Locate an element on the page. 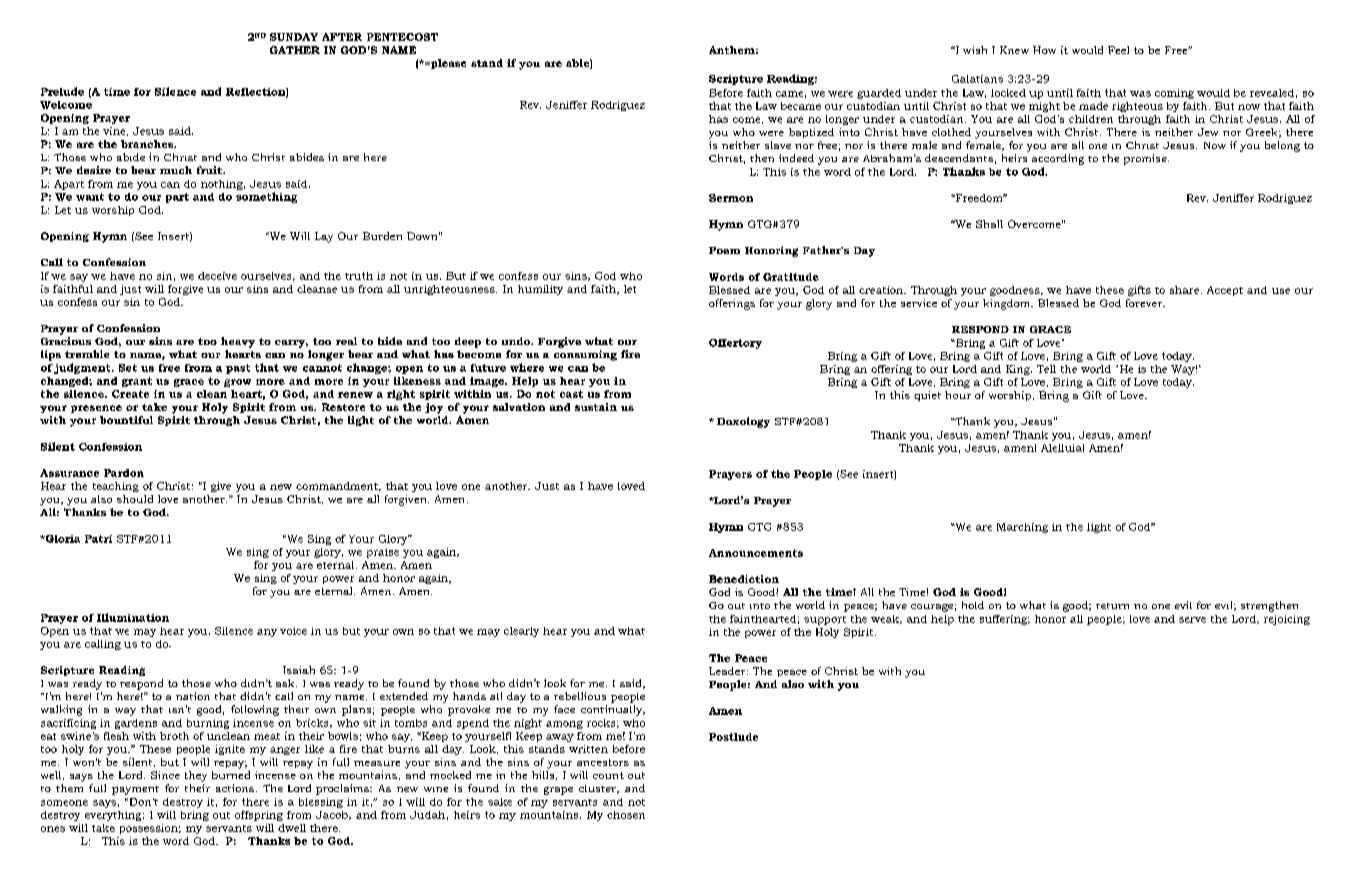 Image resolution: width=1372 pixels, height=887 pixels. any is located at coordinates (267, 633).
